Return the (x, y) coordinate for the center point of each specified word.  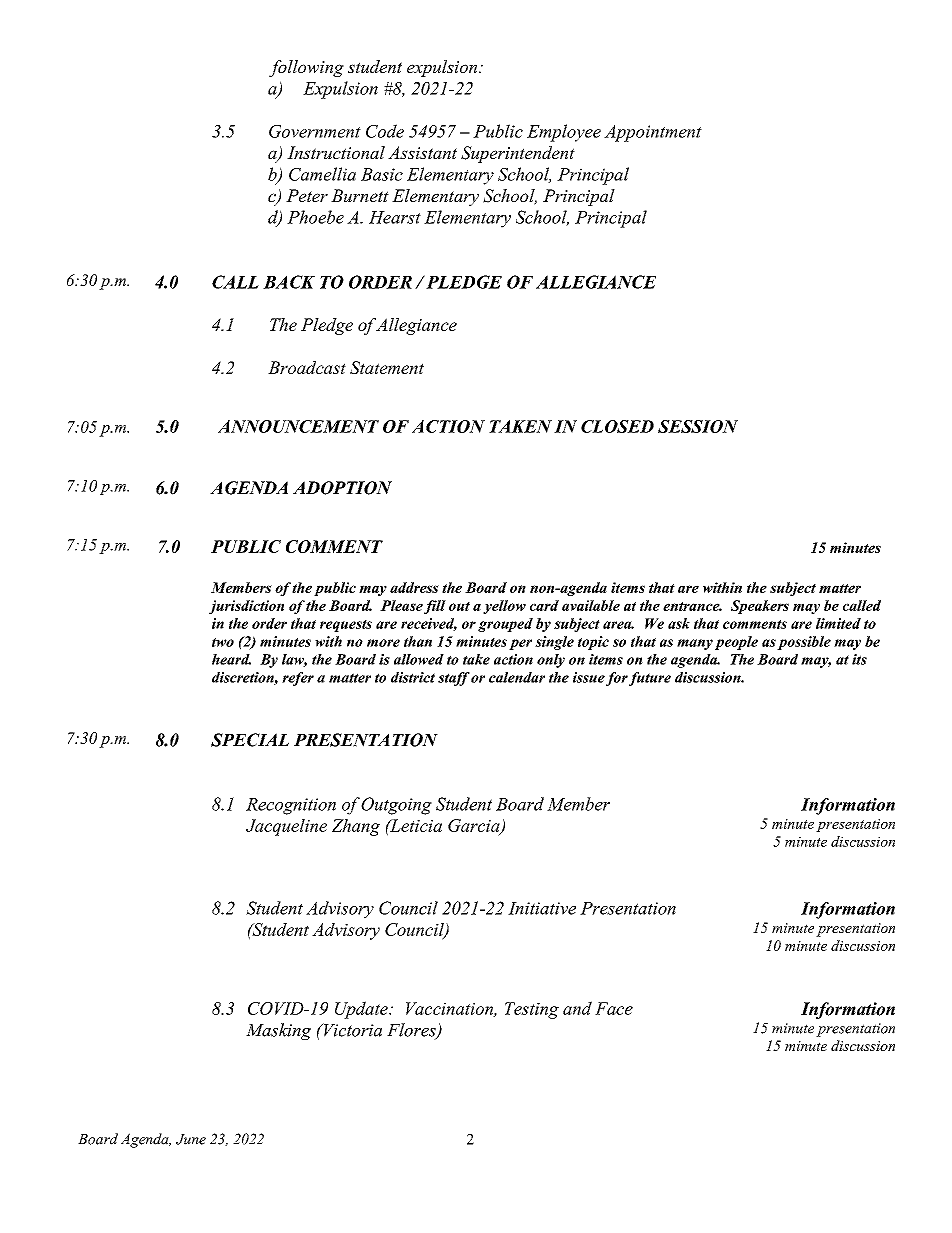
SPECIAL (250, 740)
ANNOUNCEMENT (298, 426)
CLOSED (617, 426)
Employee (564, 133)
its (859, 659)
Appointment (653, 133)
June (191, 1139)
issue (589, 677)
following (306, 68)
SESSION (698, 426)
